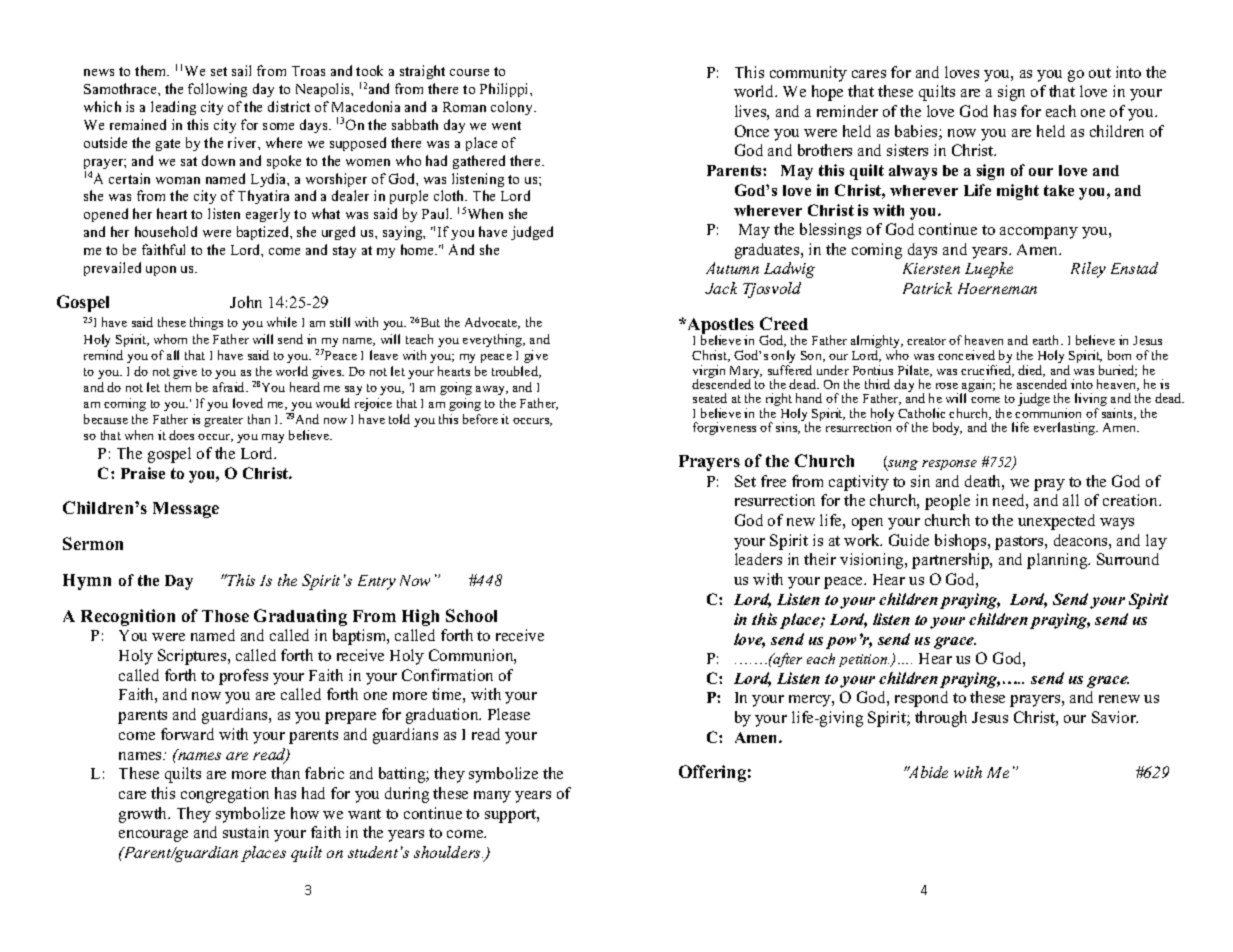  Describe the element at coordinates (719, 327) in the document. I see `Apostles` at that location.
